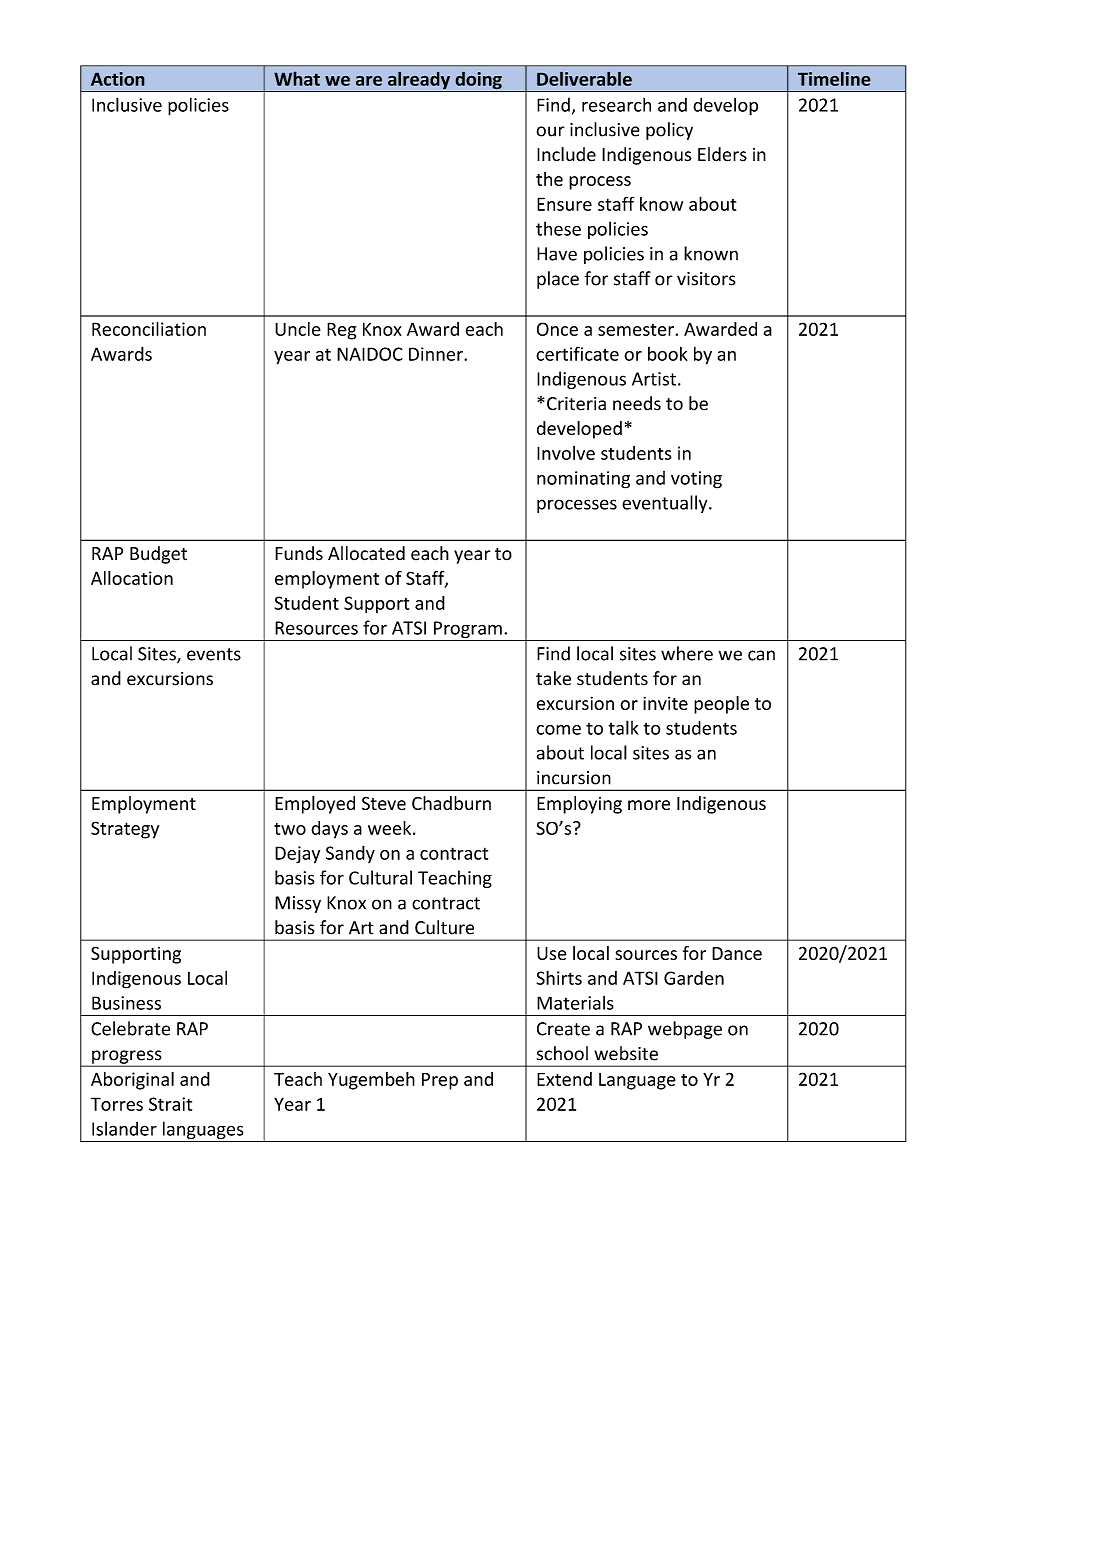 Image resolution: width=1100 pixels, height=1556 pixels. Describe the element at coordinates (149, 329) in the screenshot. I see `Reconciliation` at that location.
